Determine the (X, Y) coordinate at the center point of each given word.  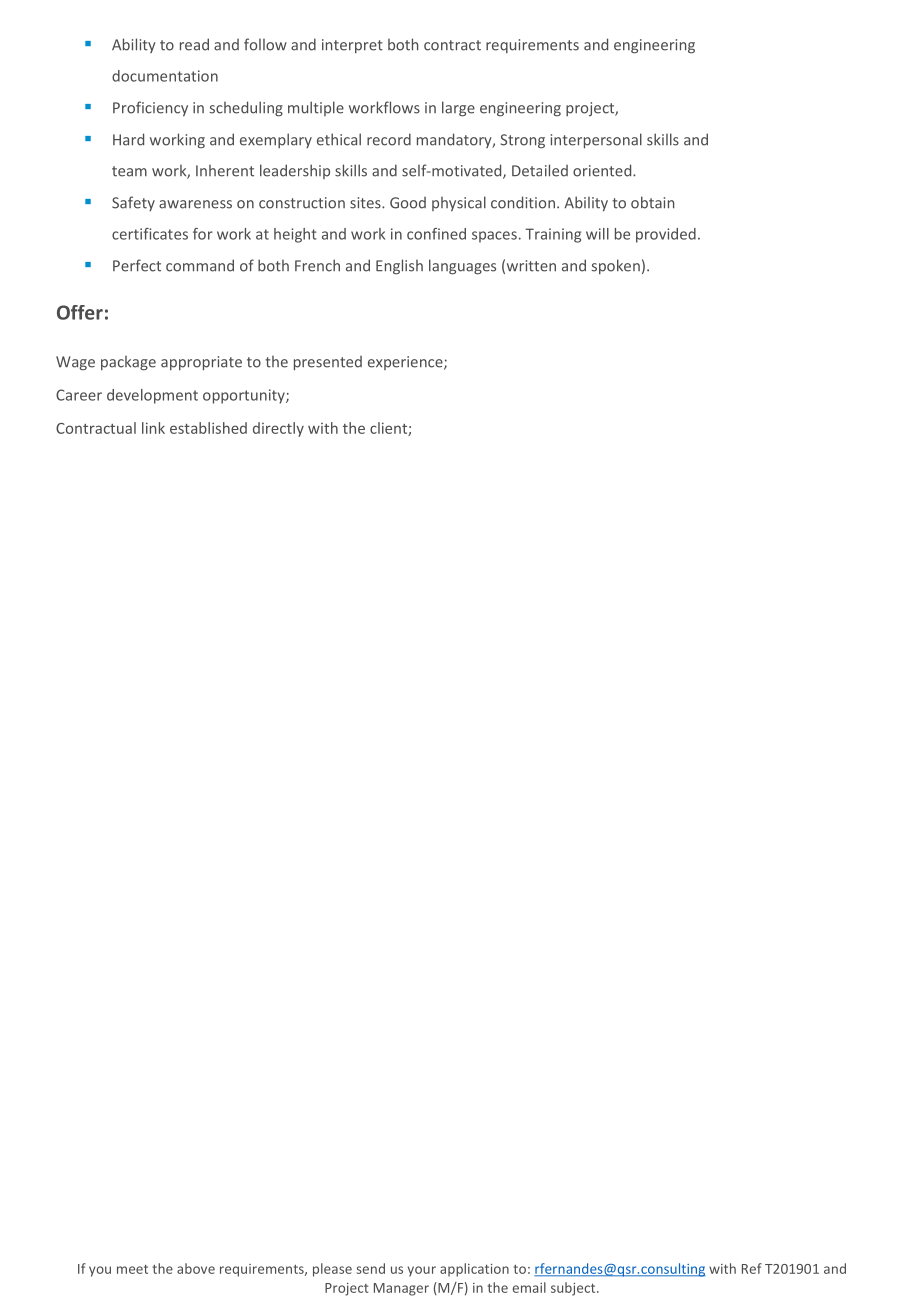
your (422, 1271)
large (458, 109)
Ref (752, 1268)
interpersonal (596, 141)
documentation (165, 76)
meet (132, 1269)
